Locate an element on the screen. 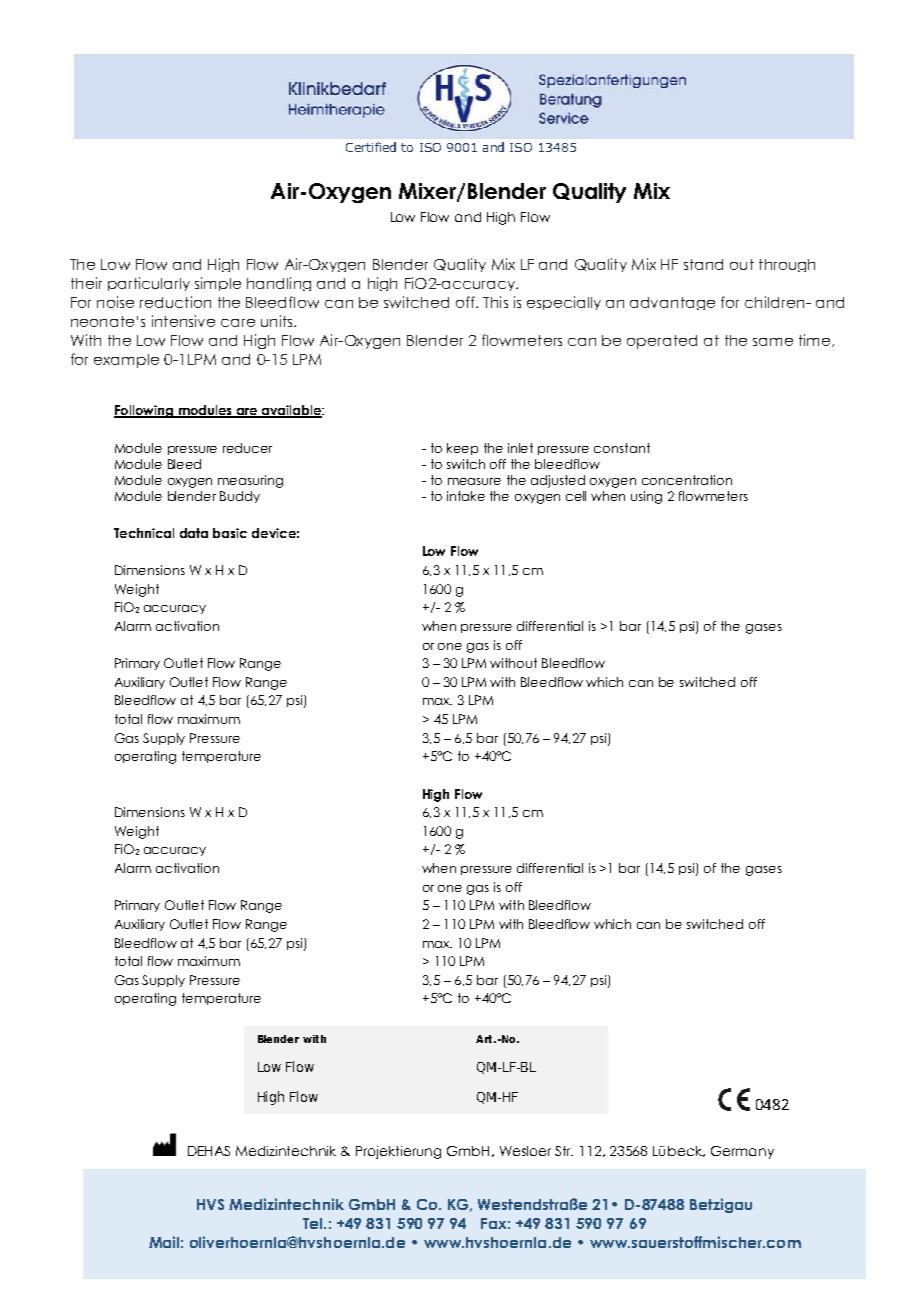 This screenshot has width=924, height=1308. cell is located at coordinates (576, 496).
